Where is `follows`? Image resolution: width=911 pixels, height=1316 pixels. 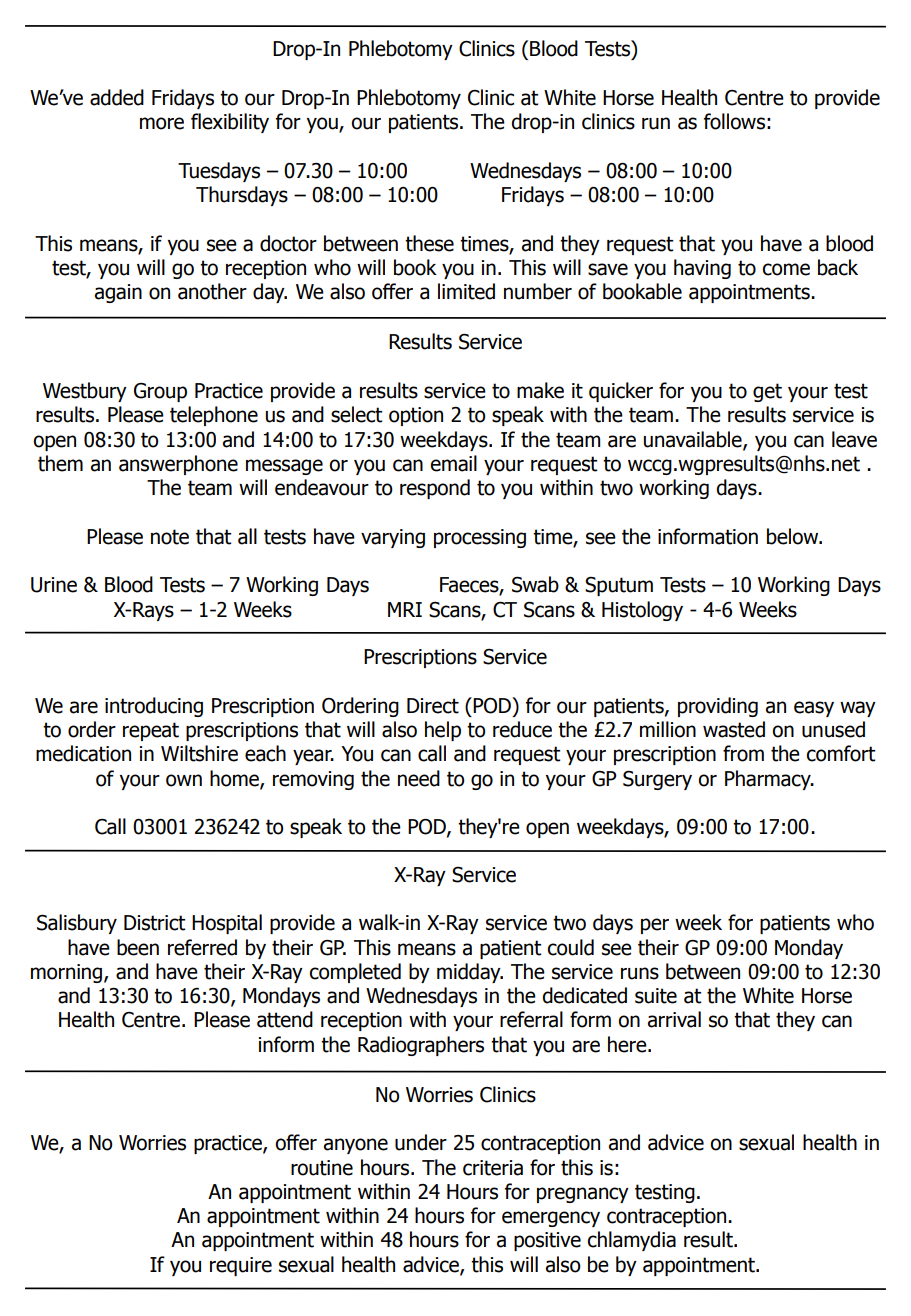
follows is located at coordinates (734, 121).
